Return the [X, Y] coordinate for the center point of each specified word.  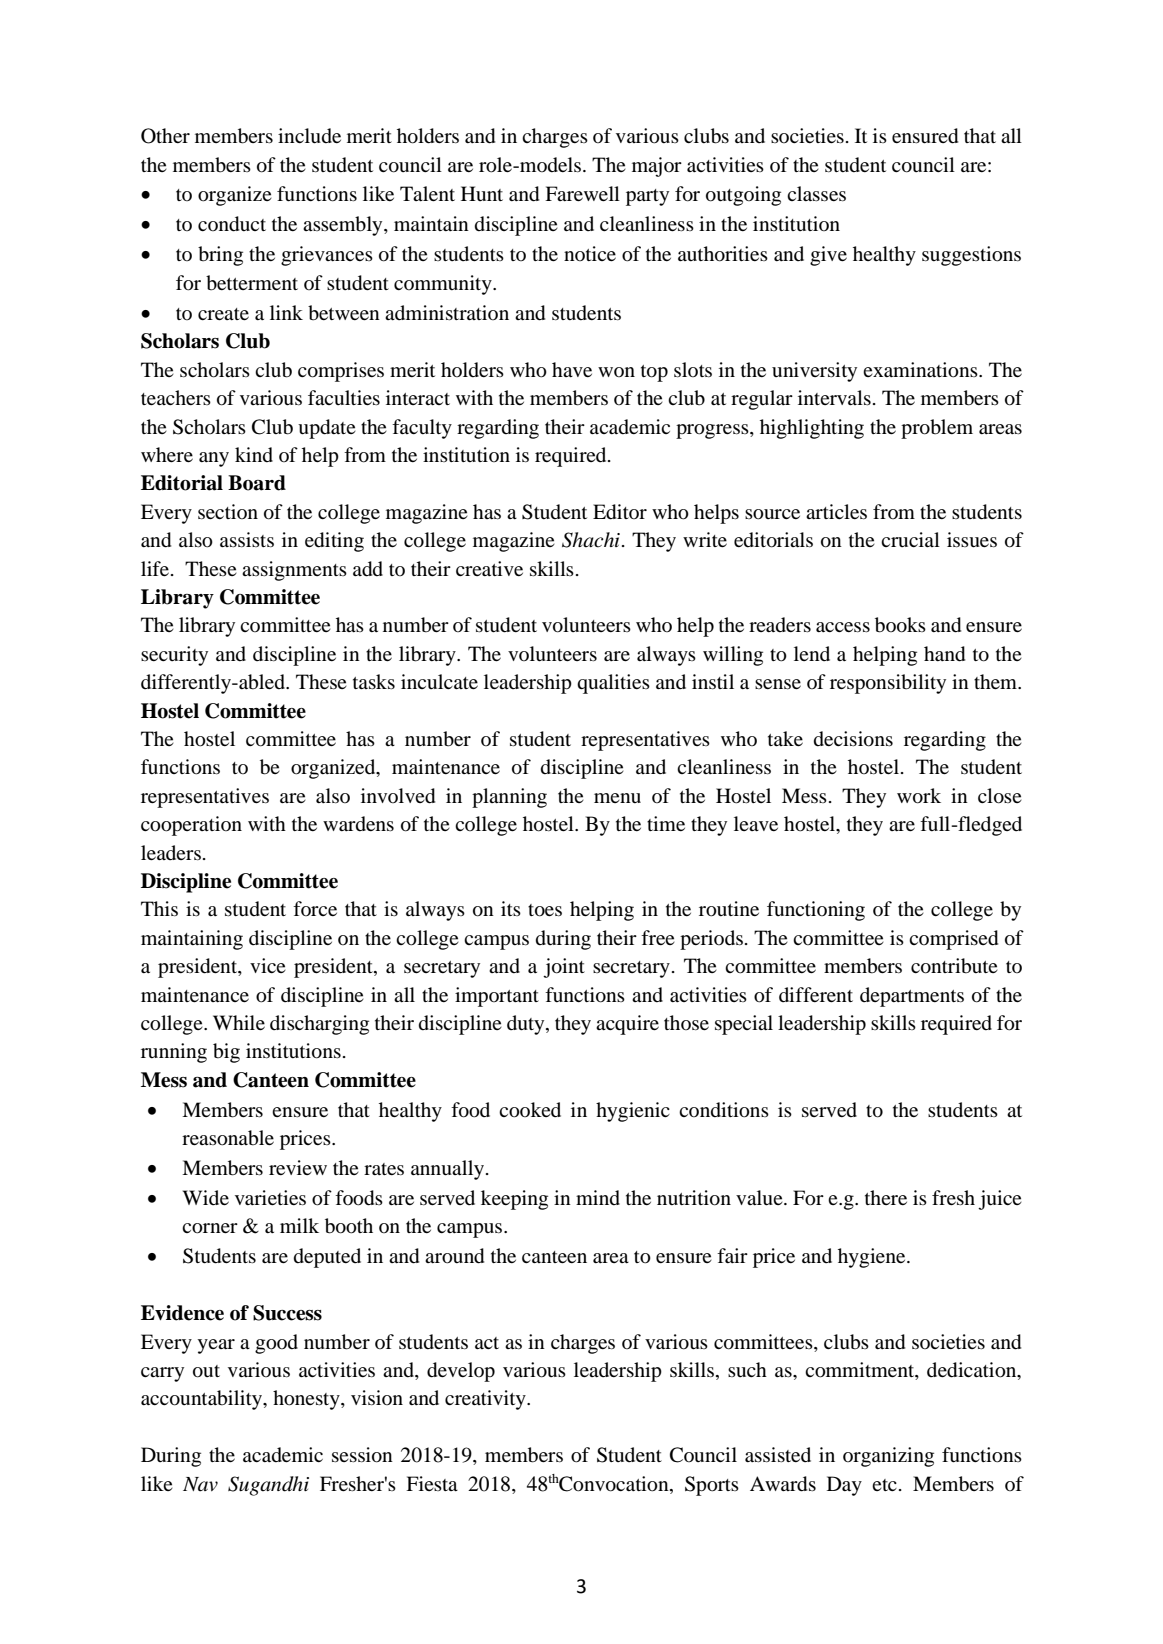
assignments [294, 571]
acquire [627, 1025]
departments [912, 997]
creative [489, 568]
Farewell [582, 193]
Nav [200, 1484]
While [239, 1022]
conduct [232, 224]
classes [816, 193]
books [900, 625]
